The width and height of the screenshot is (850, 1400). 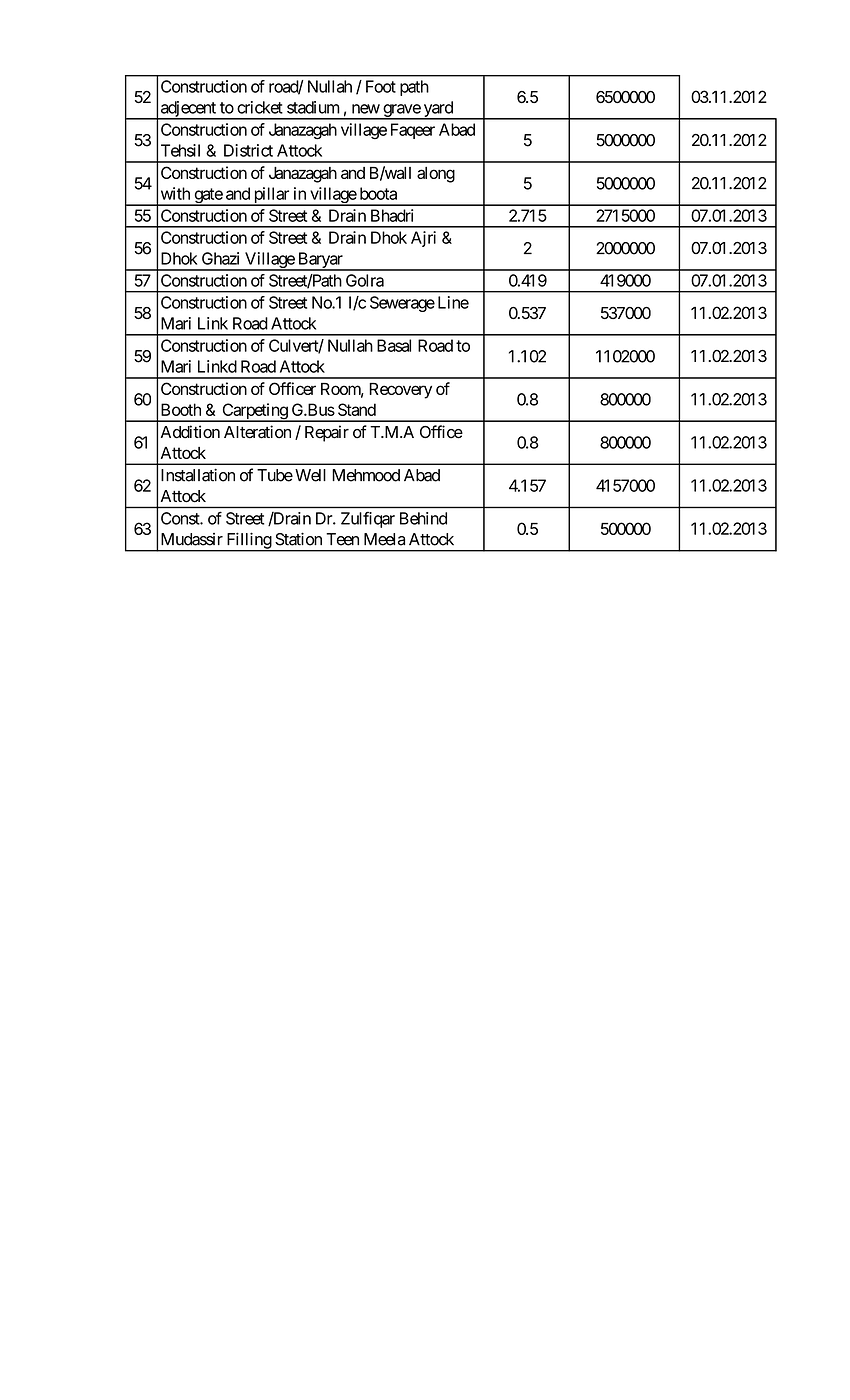 I want to click on Stand, so click(x=357, y=409).
